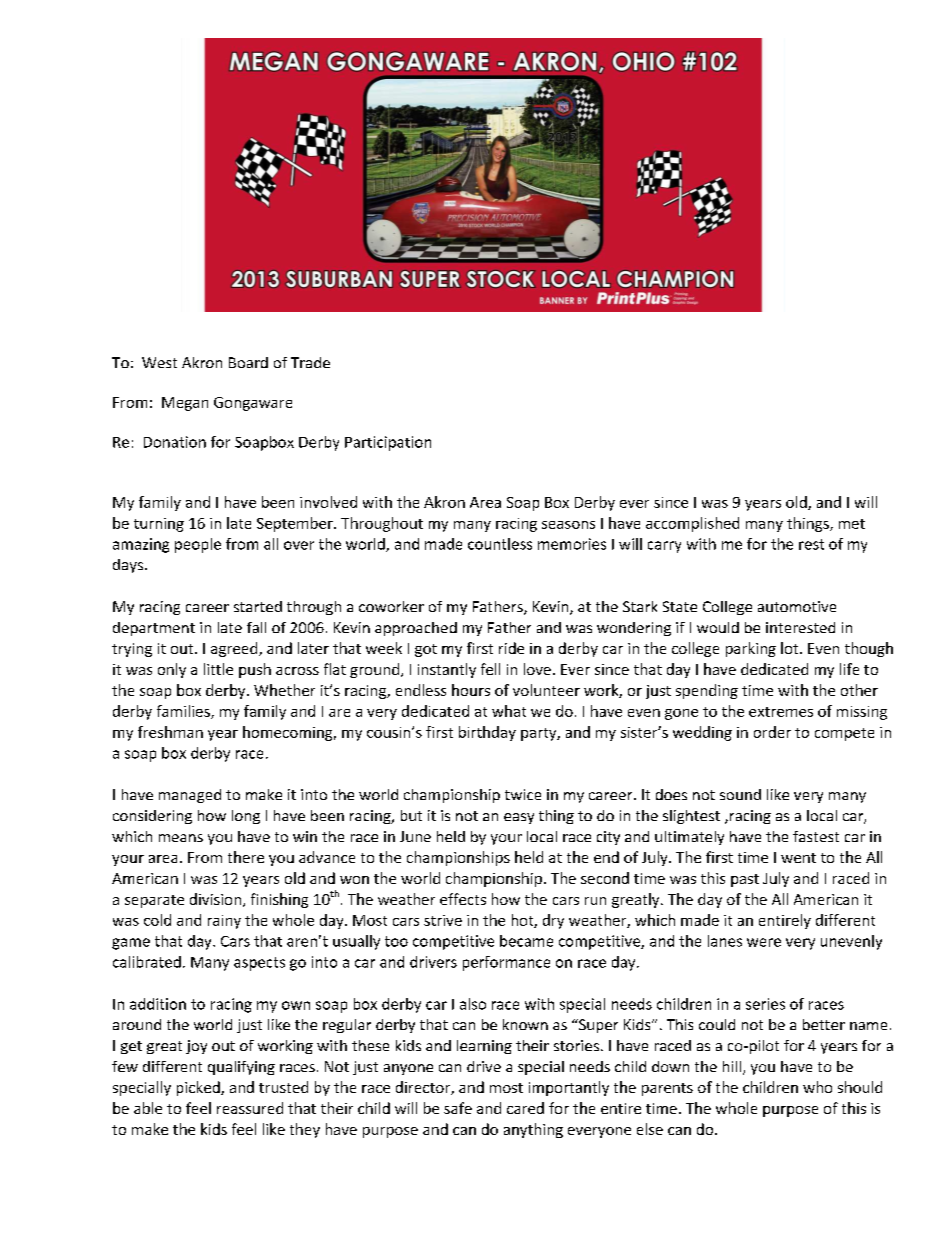 This screenshot has height=1233, width=952. What do you see at coordinates (852, 524) in the screenshot?
I see `met` at bounding box center [852, 524].
